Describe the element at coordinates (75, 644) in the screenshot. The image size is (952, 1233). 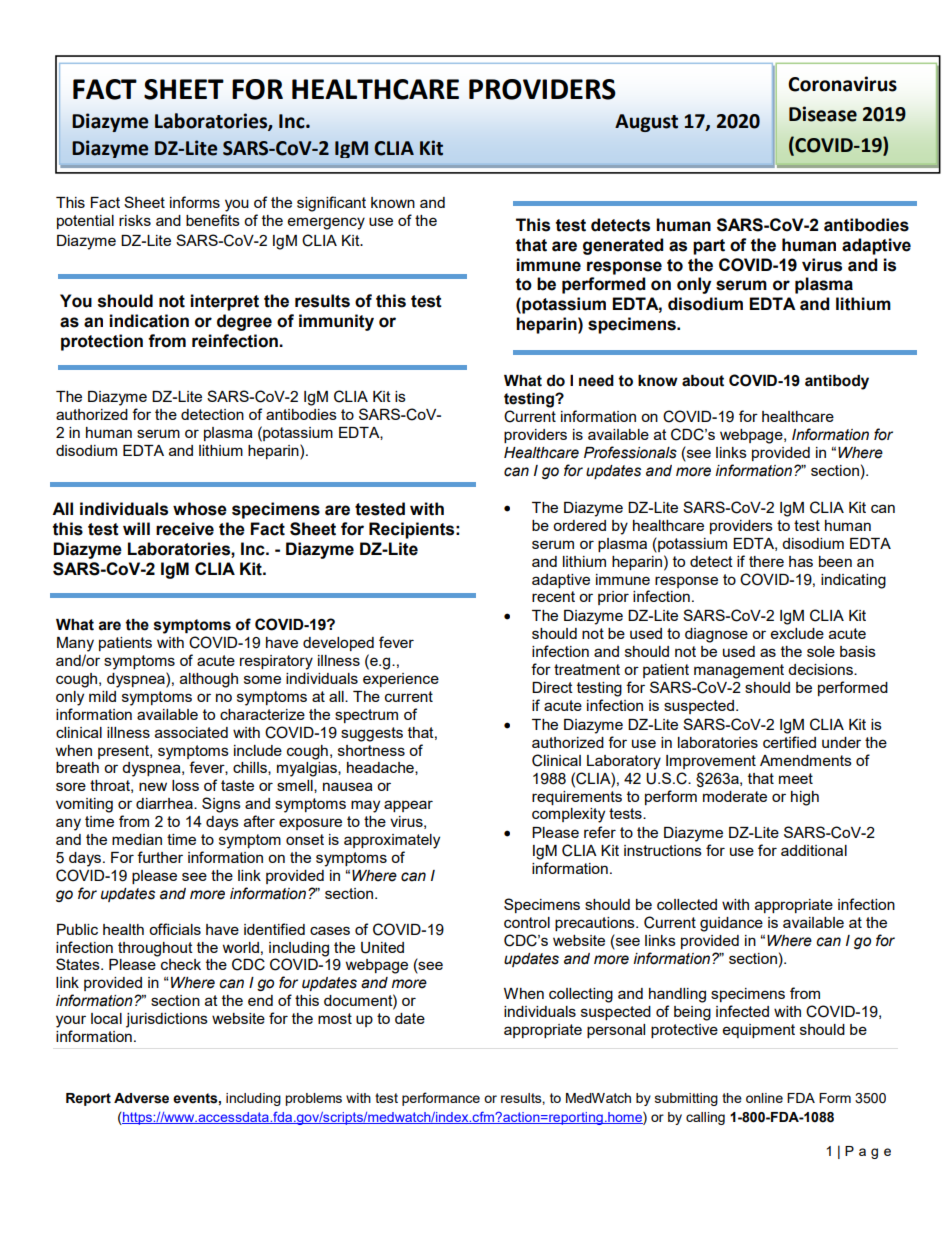
I see `Many` at that location.
